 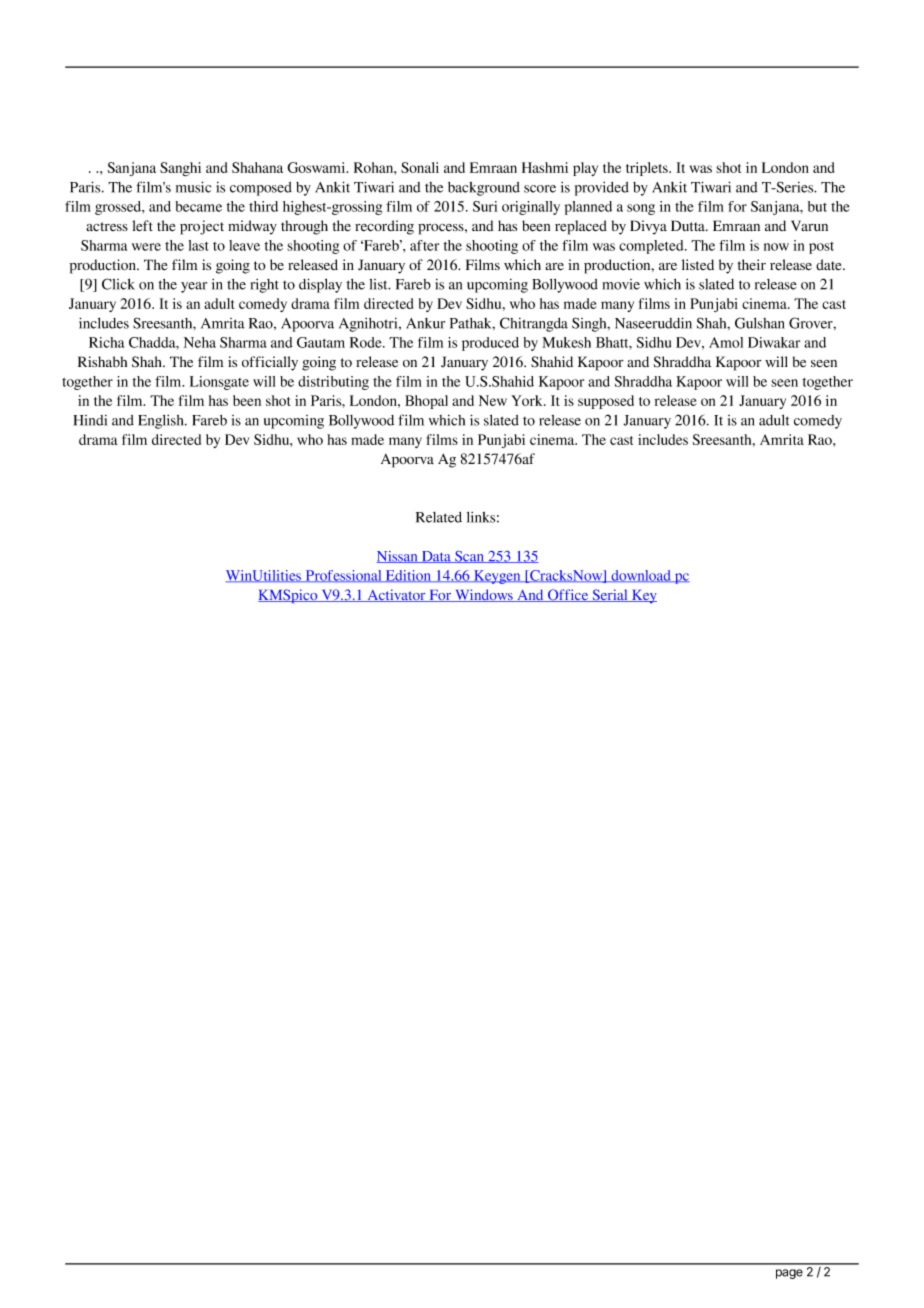 I want to click on Dutta, so click(x=689, y=225).
